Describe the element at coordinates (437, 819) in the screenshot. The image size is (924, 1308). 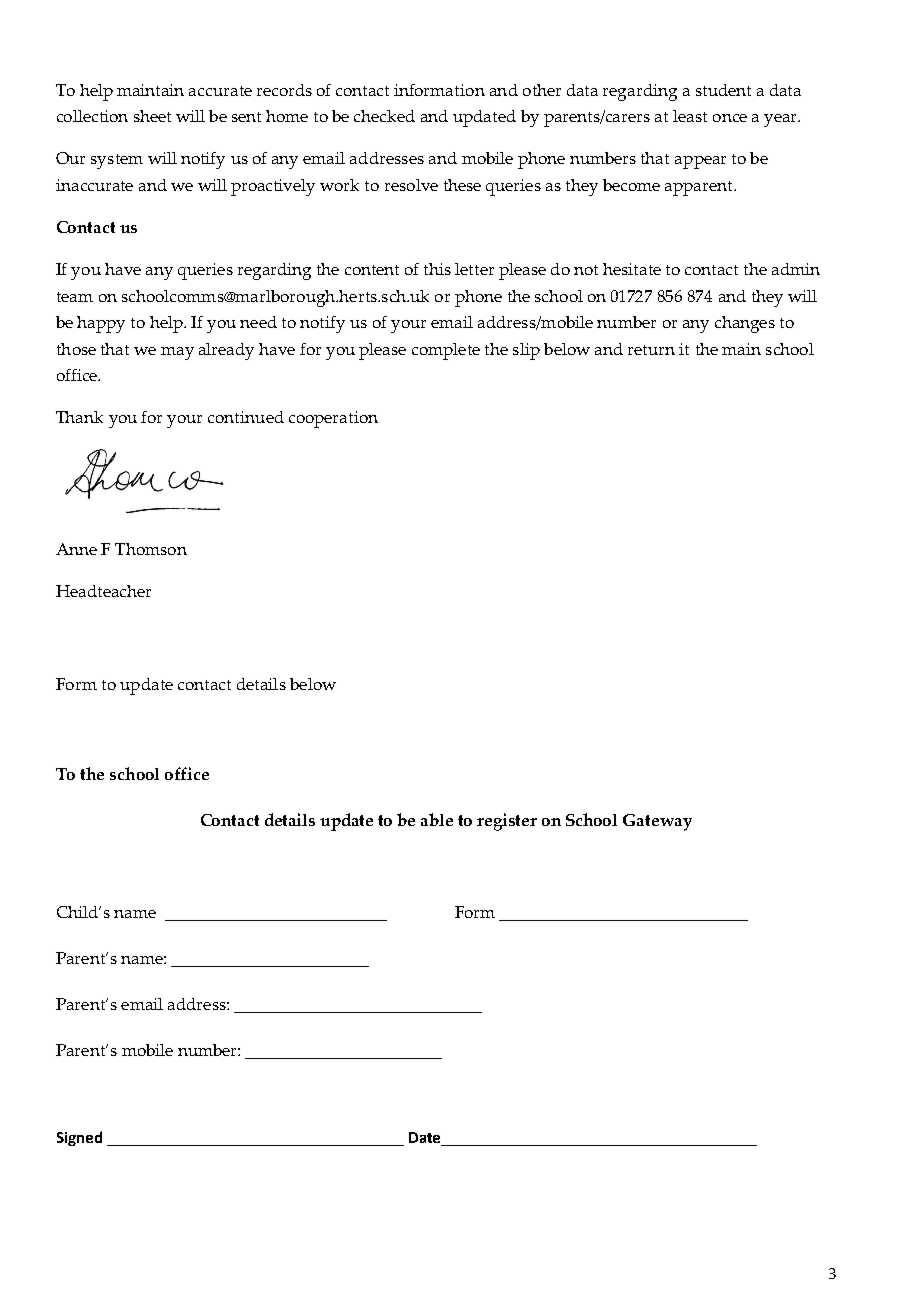
I see `able` at that location.
